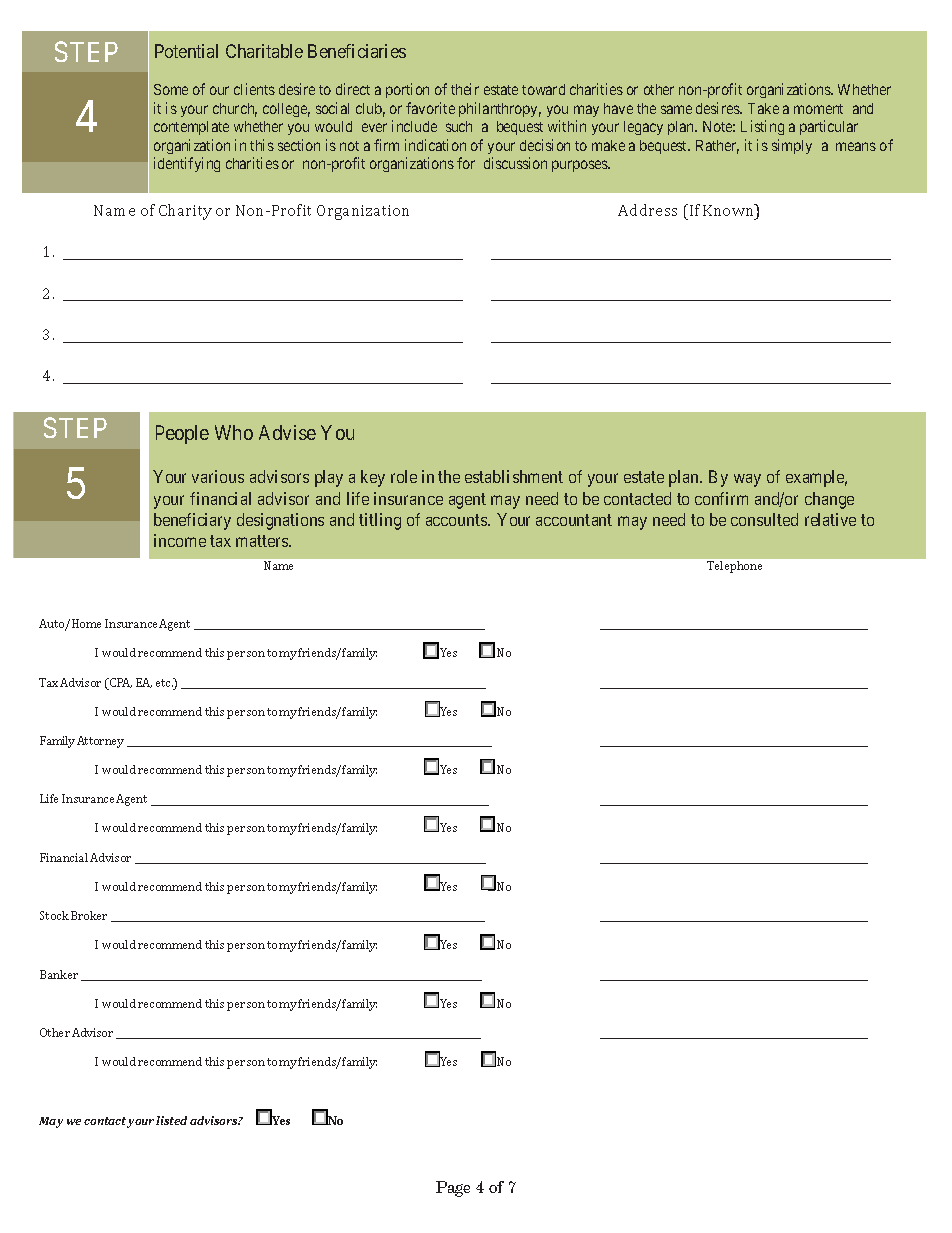 This page has width=952, height=1233. I want to click on Telephone, so click(734, 567).
